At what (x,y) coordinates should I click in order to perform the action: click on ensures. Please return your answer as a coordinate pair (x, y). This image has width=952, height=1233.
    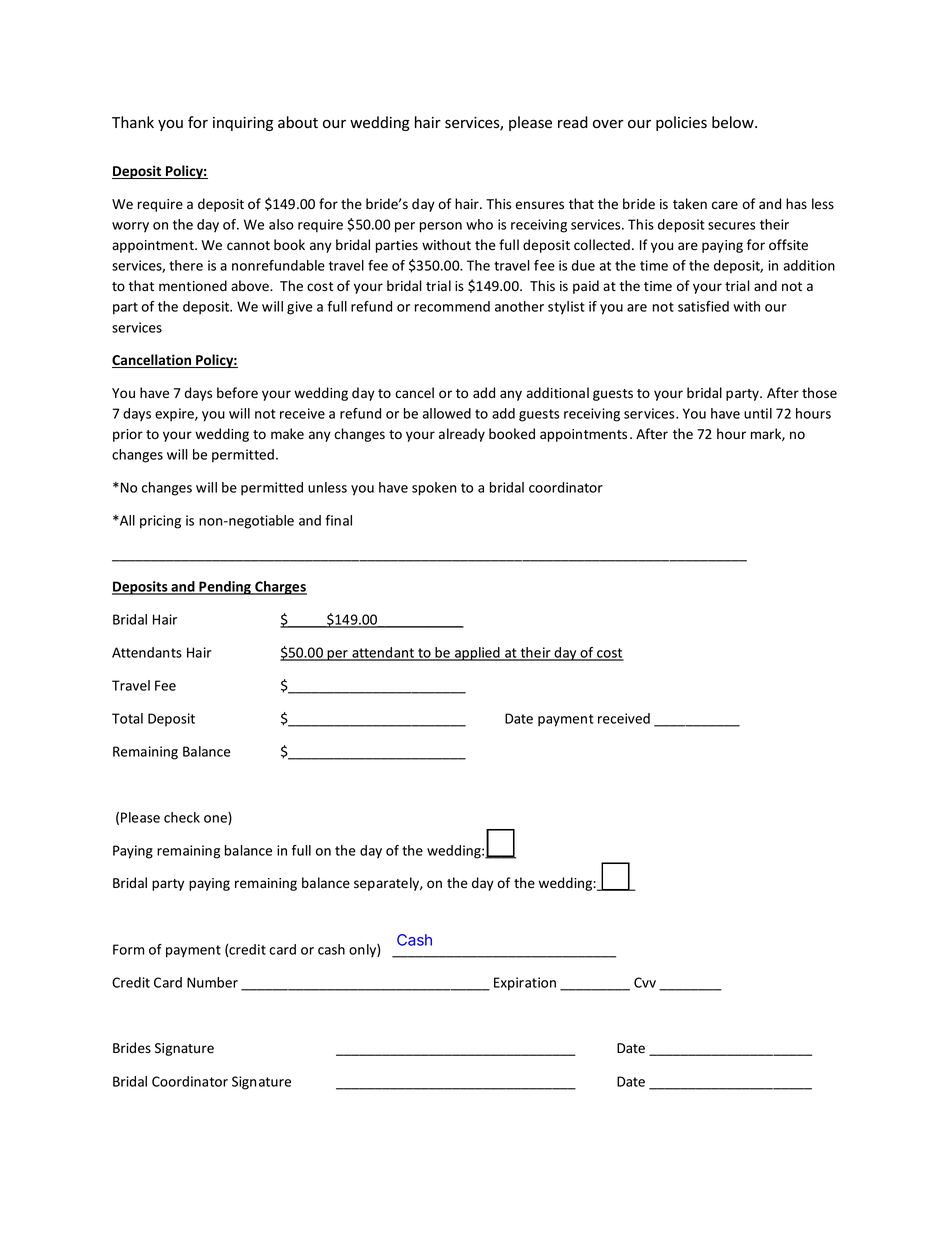
    Looking at the image, I should click on (539, 205).
